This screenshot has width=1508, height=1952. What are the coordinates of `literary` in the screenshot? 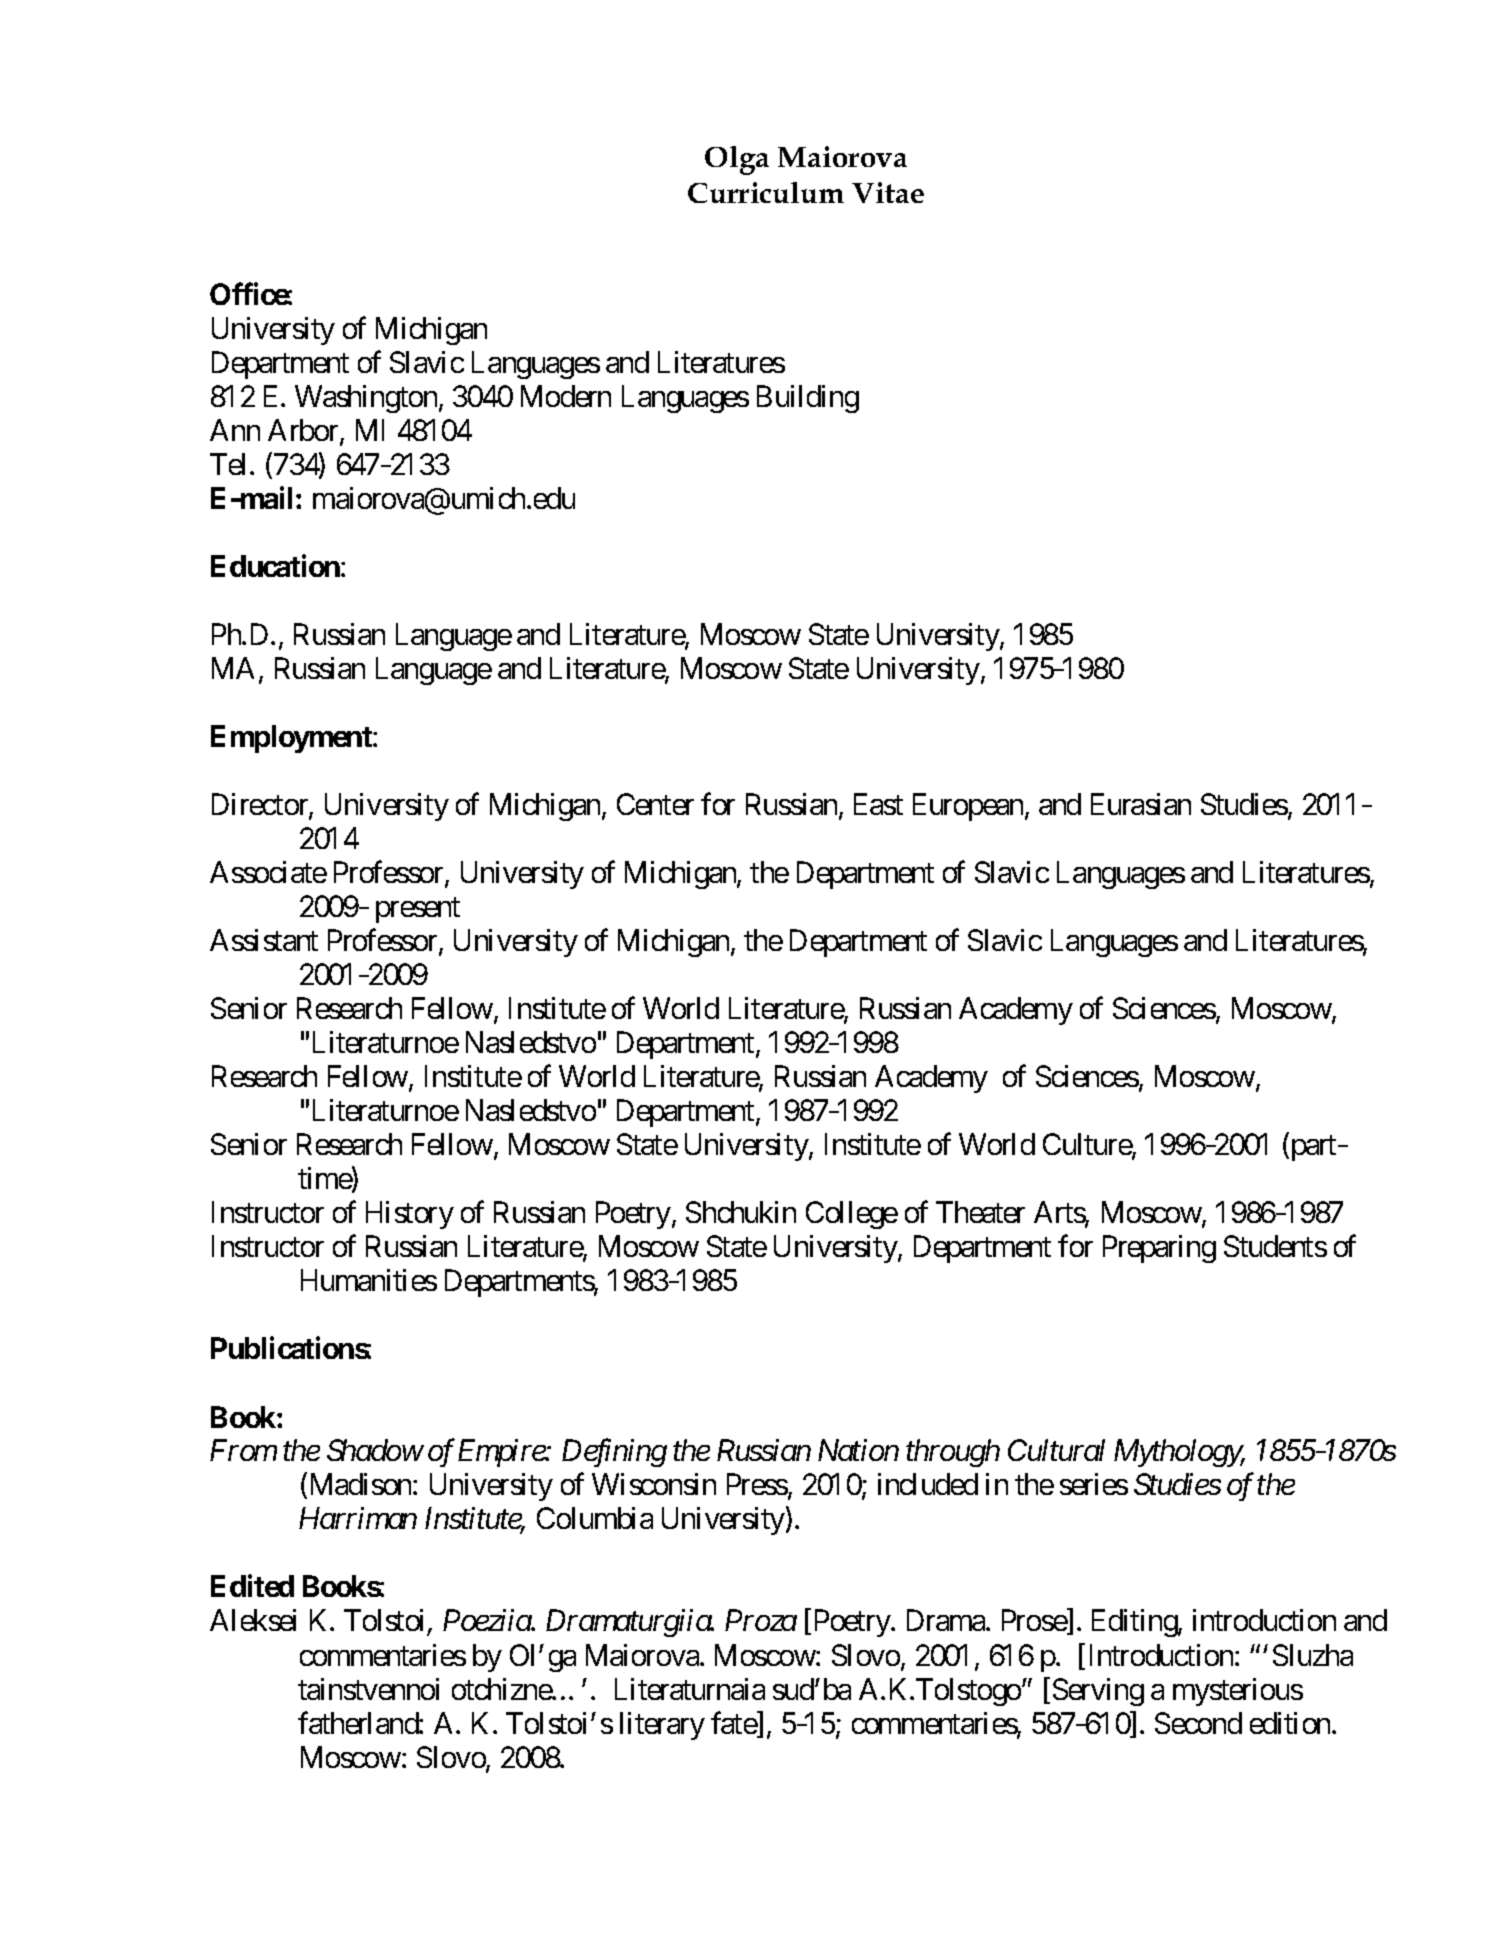 It's located at (662, 1726).
